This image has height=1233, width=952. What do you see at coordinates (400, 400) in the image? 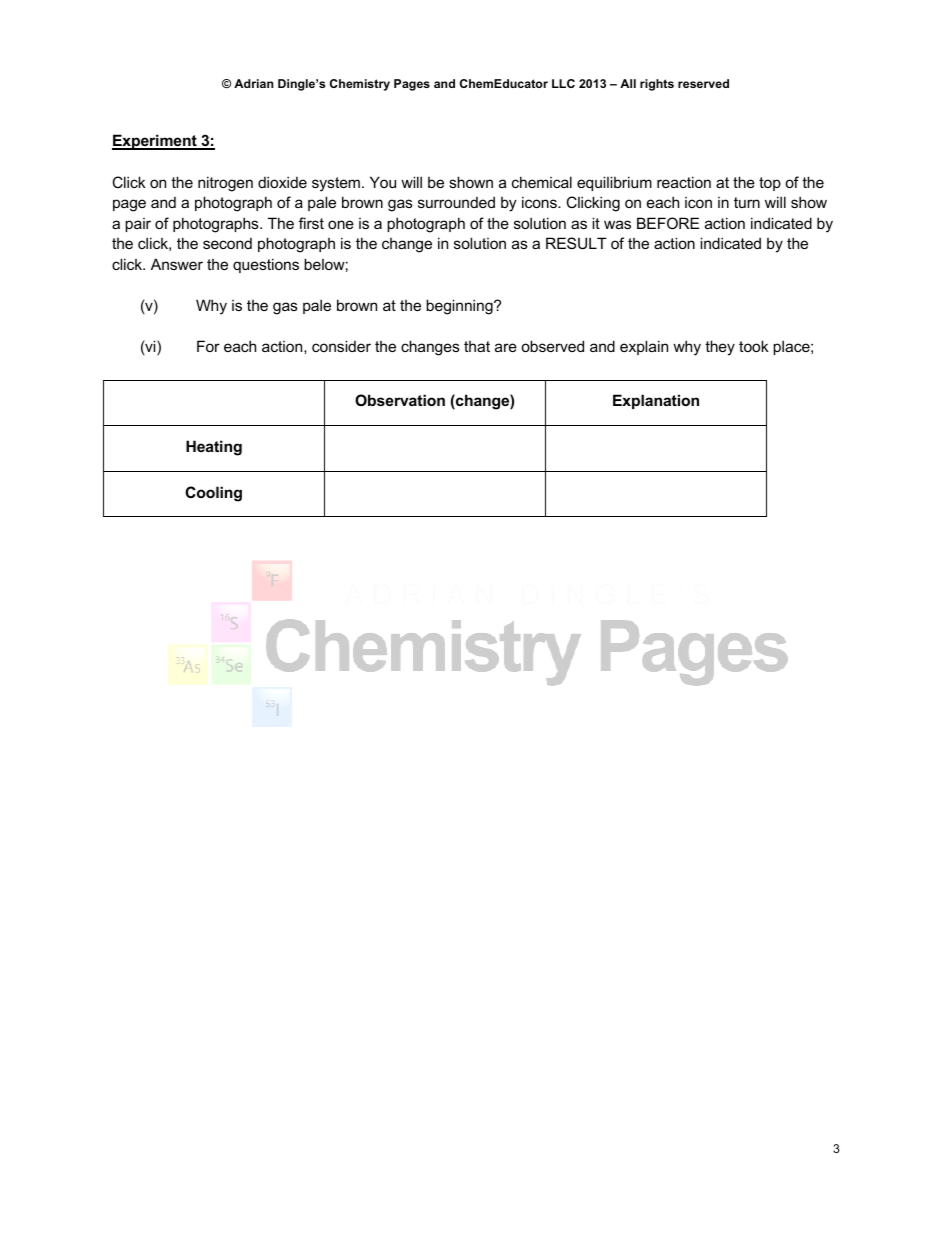
I see `Observation` at bounding box center [400, 400].
